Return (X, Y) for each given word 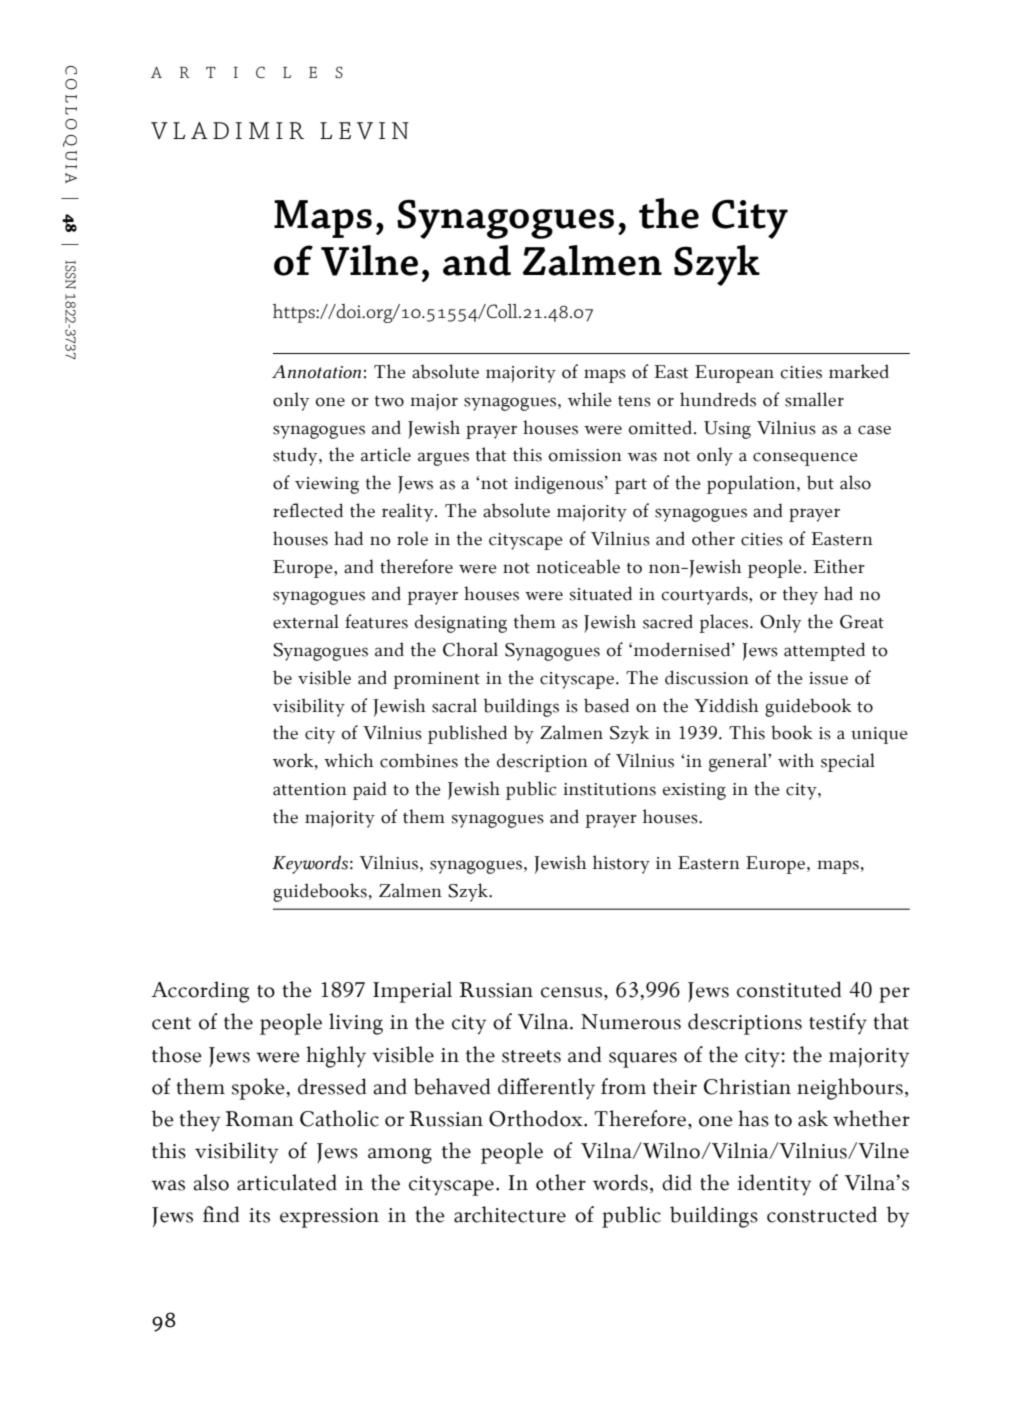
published (467, 734)
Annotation (316, 372)
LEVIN (364, 131)
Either (839, 566)
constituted (789, 989)
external (306, 621)
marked (859, 371)
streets (531, 1056)
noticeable (578, 566)
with (796, 760)
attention (310, 789)
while (590, 399)
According (200, 992)
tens (634, 401)
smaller (814, 399)
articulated (287, 1182)
